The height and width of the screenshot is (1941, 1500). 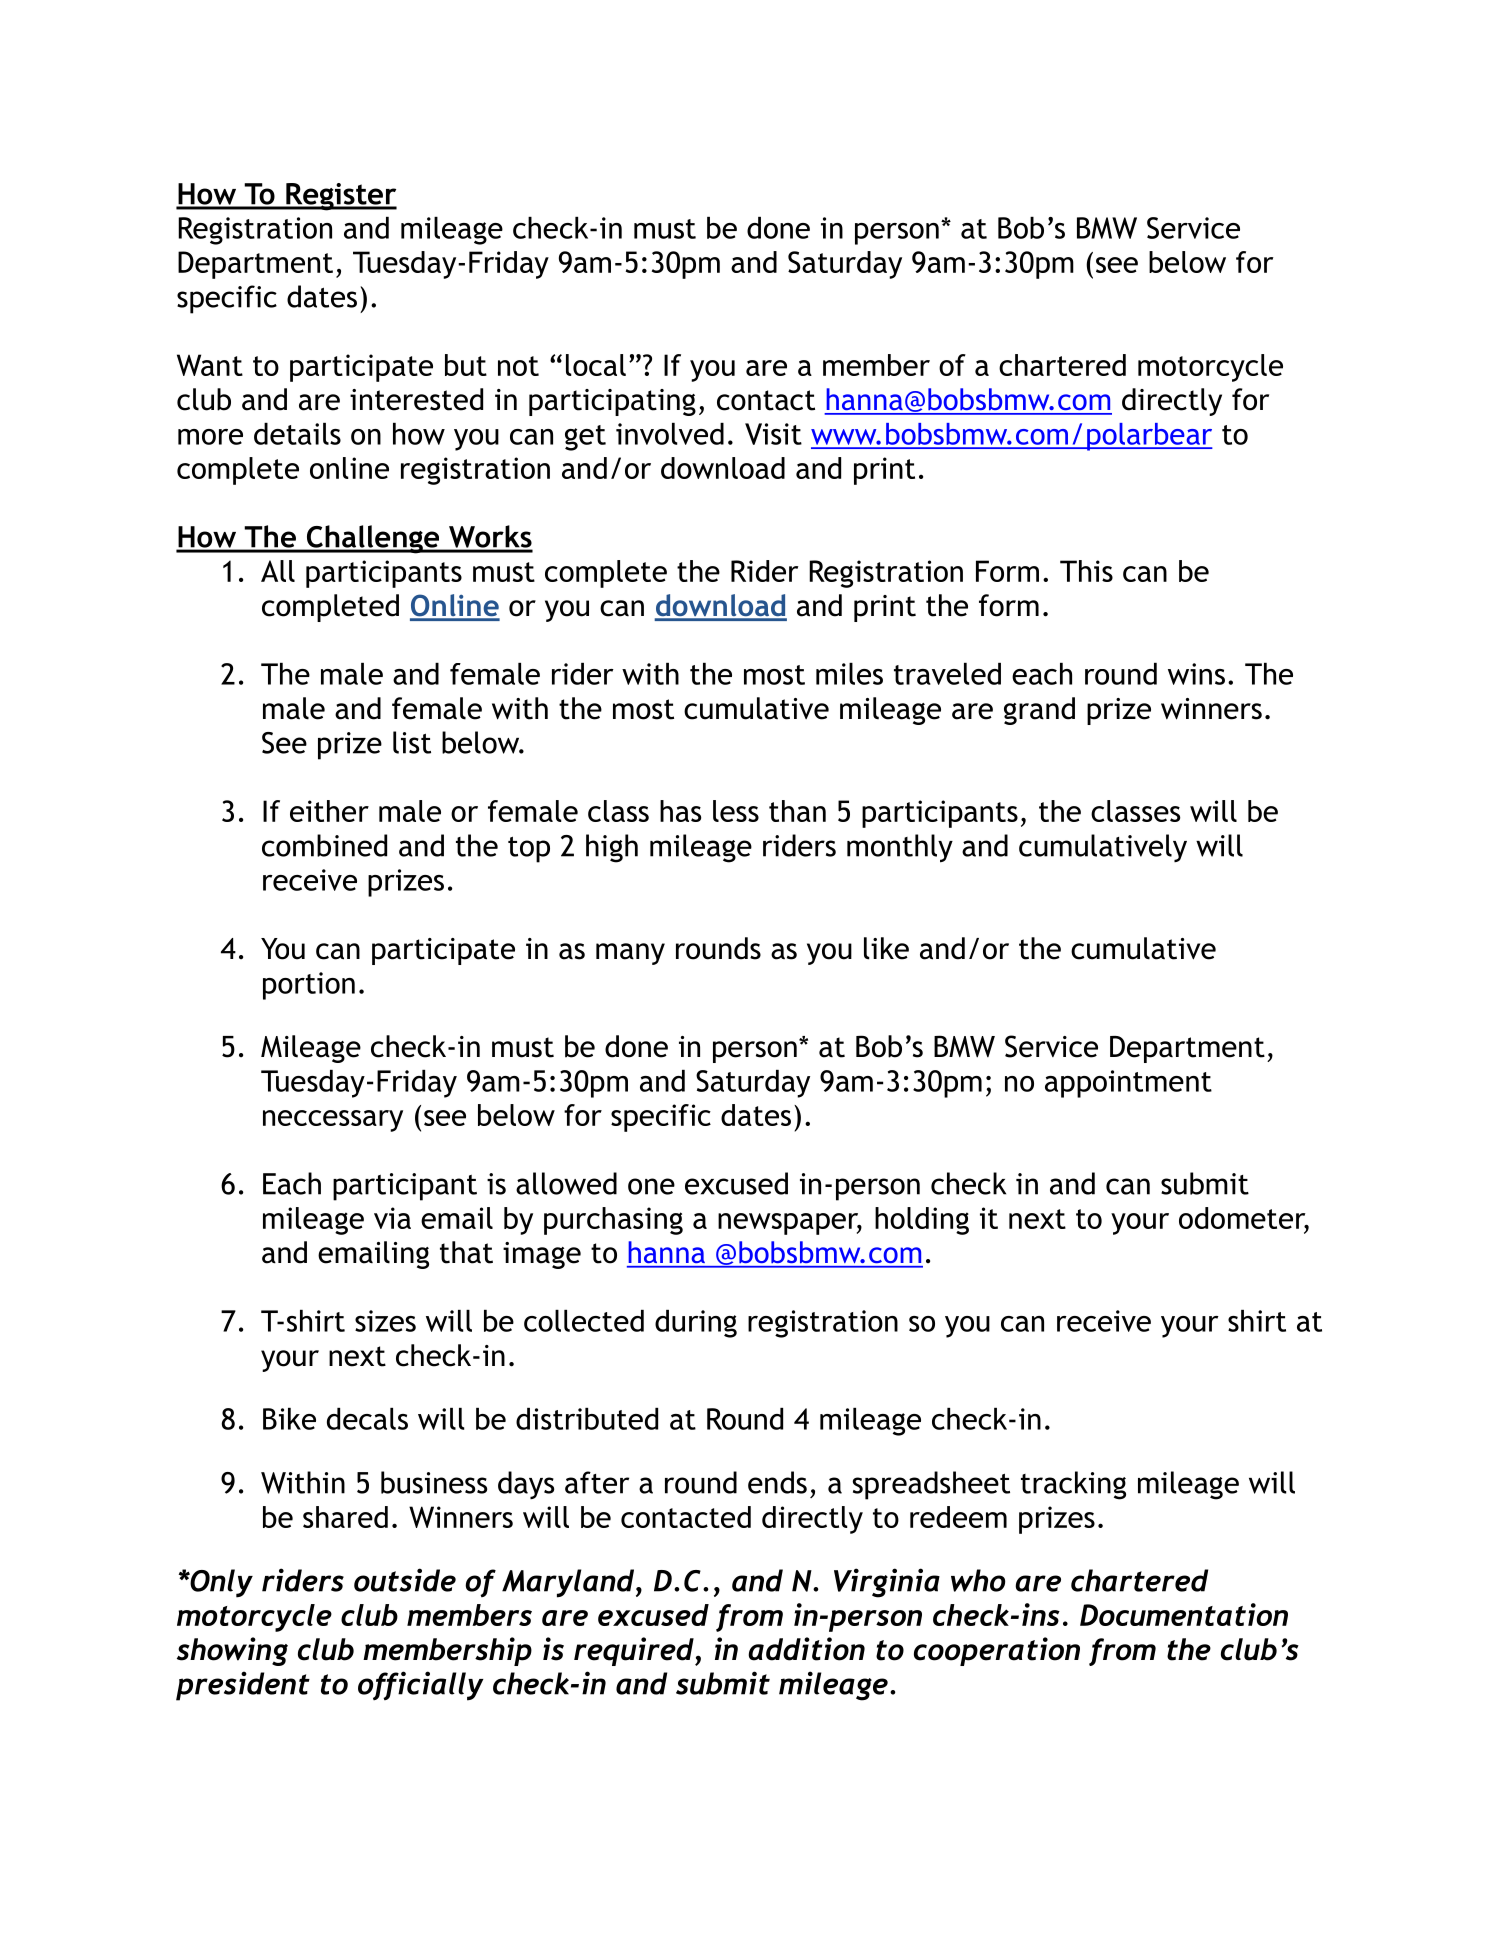 What do you see at coordinates (309, 986) in the screenshot?
I see `portion` at bounding box center [309, 986].
